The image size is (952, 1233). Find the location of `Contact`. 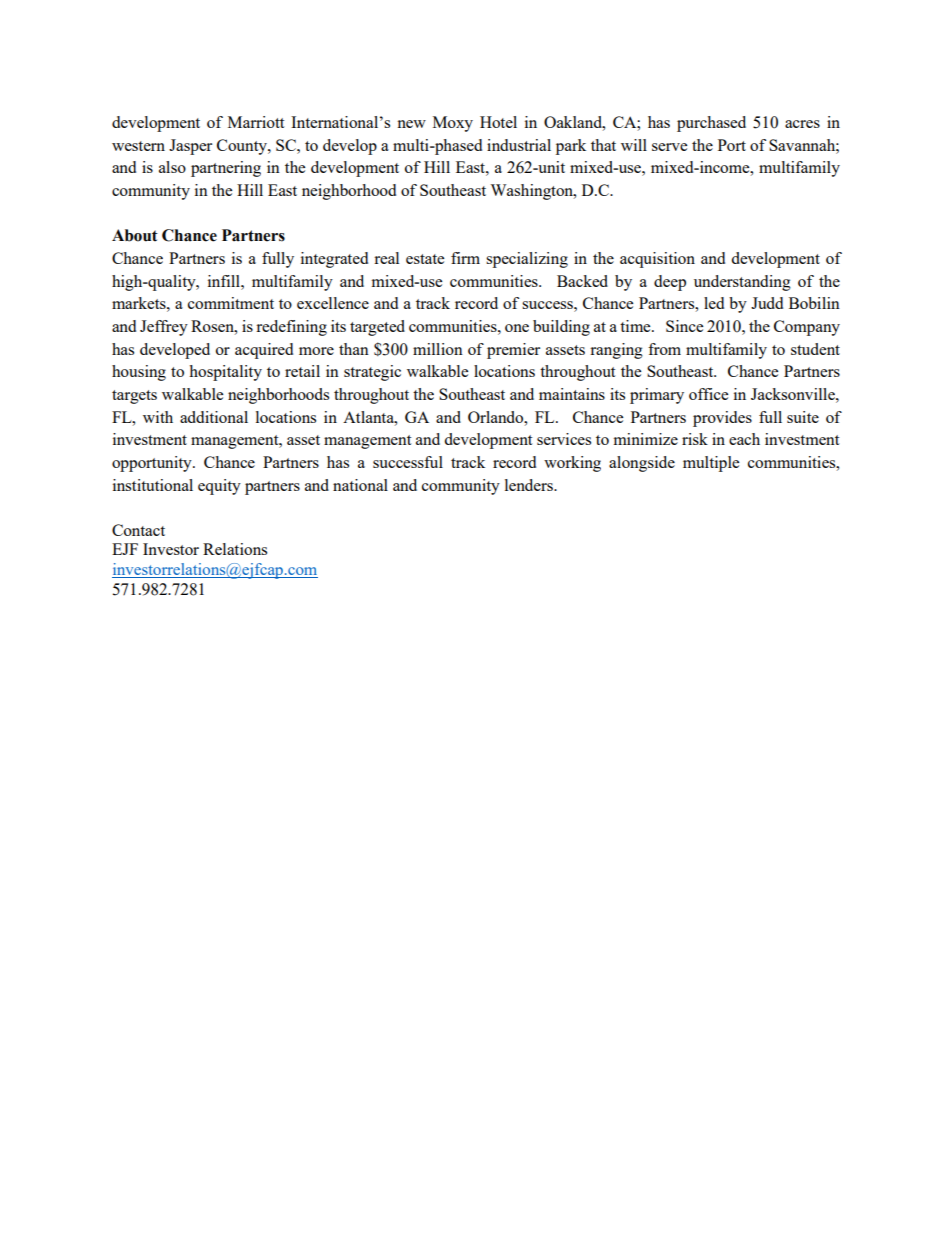

Contact is located at coordinates (138, 530).
